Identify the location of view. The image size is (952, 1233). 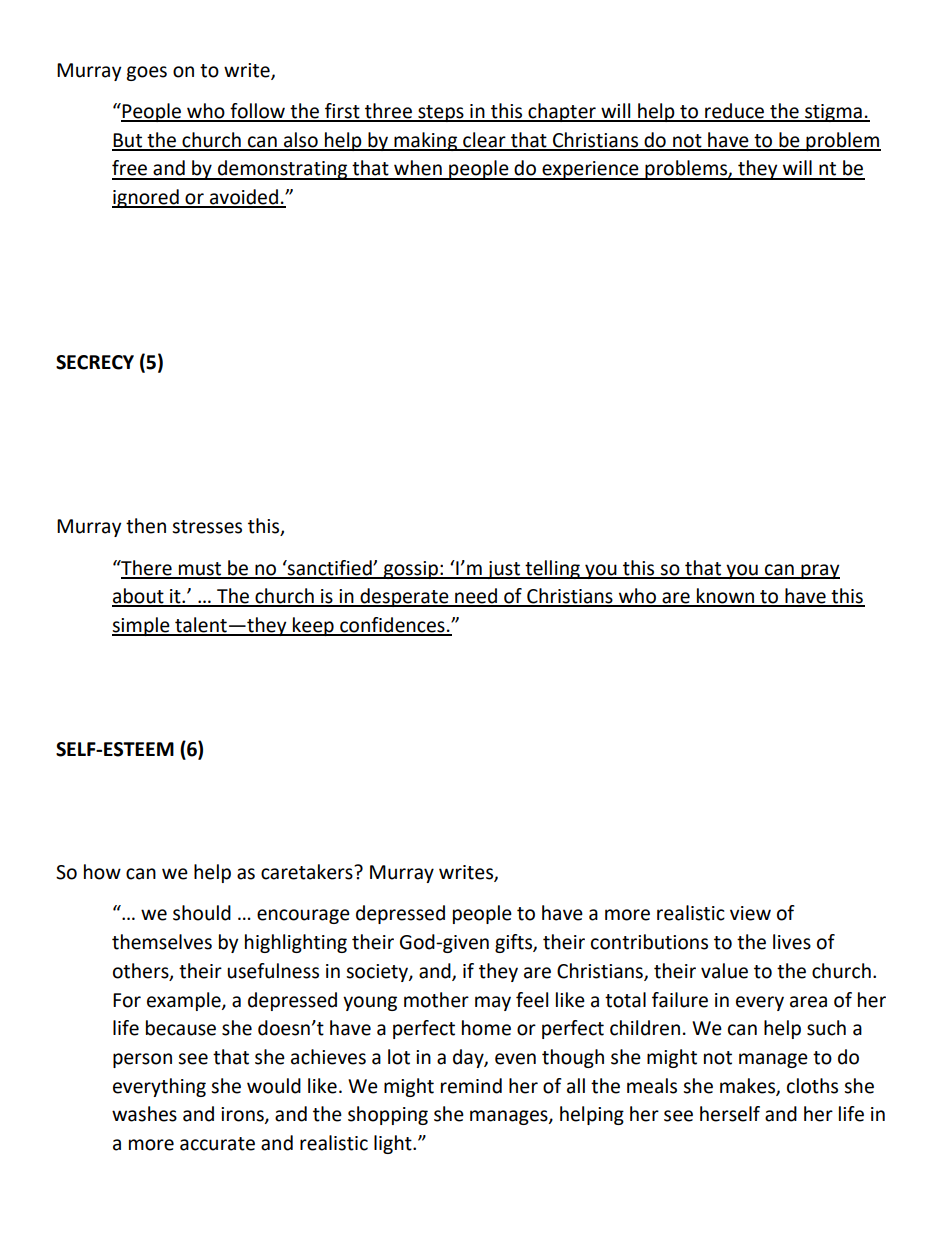
(750, 913).
